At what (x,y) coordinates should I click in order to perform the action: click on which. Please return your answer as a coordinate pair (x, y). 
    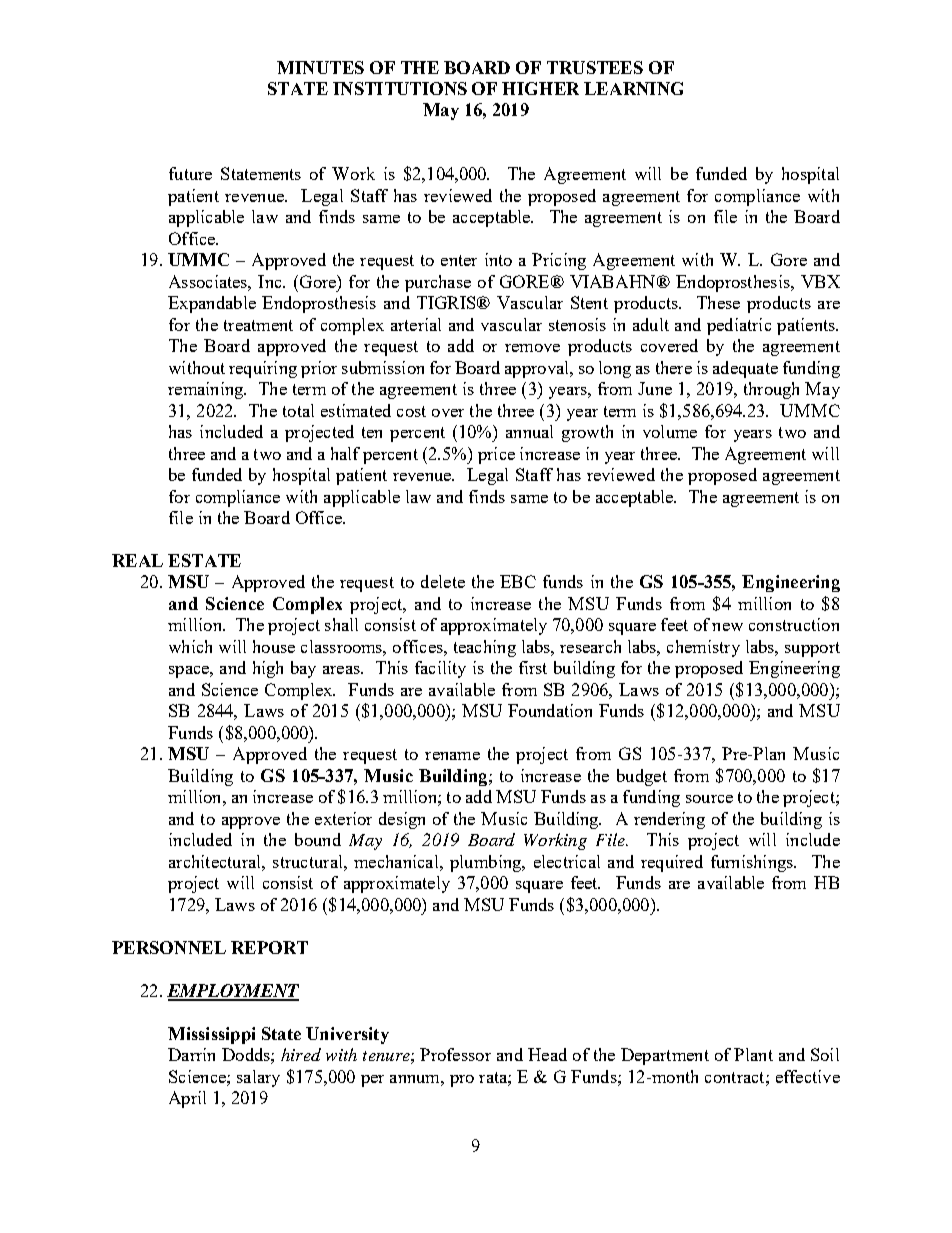
    Looking at the image, I should click on (190, 646).
